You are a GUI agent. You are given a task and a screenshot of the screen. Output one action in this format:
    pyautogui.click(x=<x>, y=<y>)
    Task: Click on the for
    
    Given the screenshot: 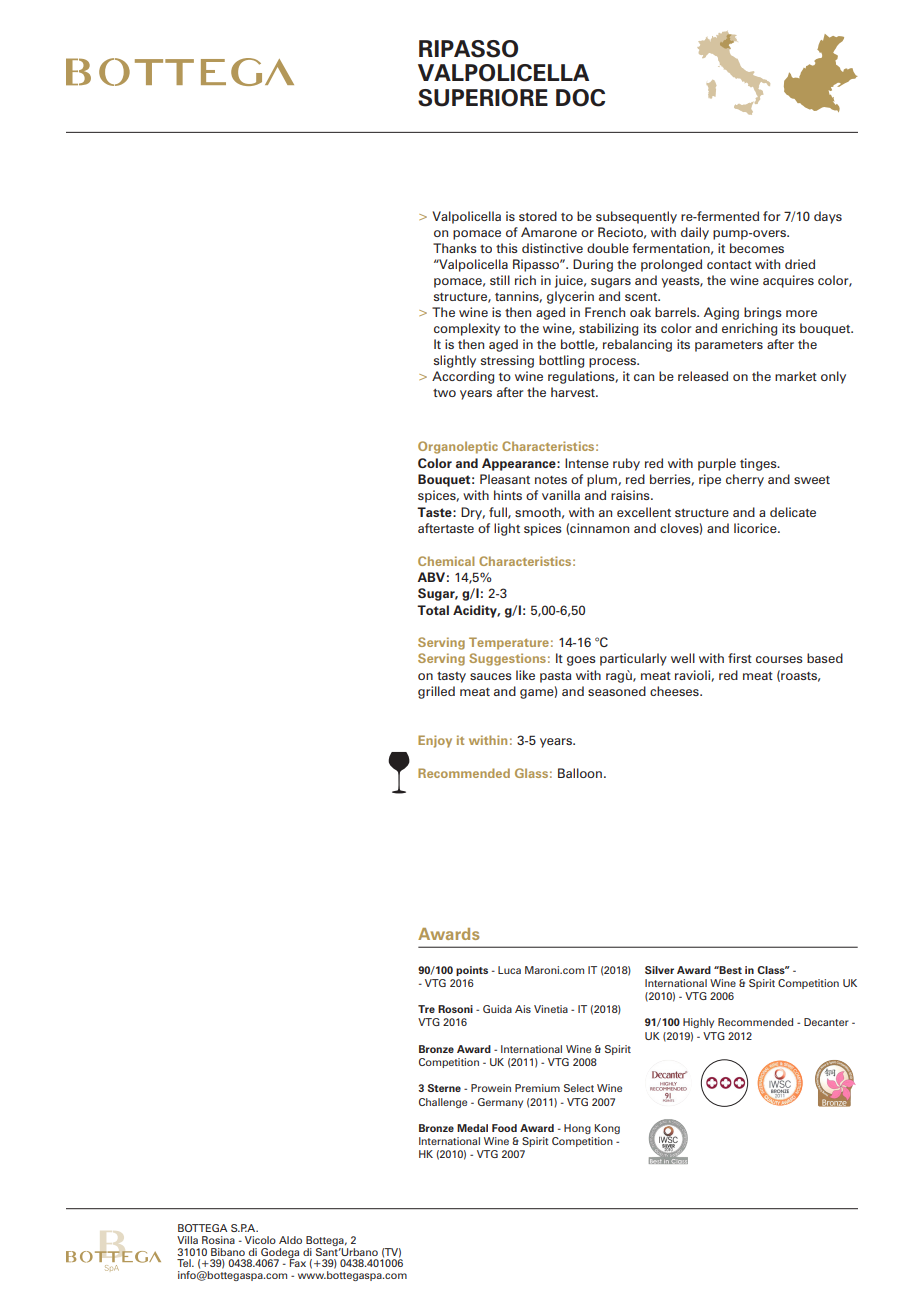 What is the action you would take?
    pyautogui.click(x=771, y=216)
